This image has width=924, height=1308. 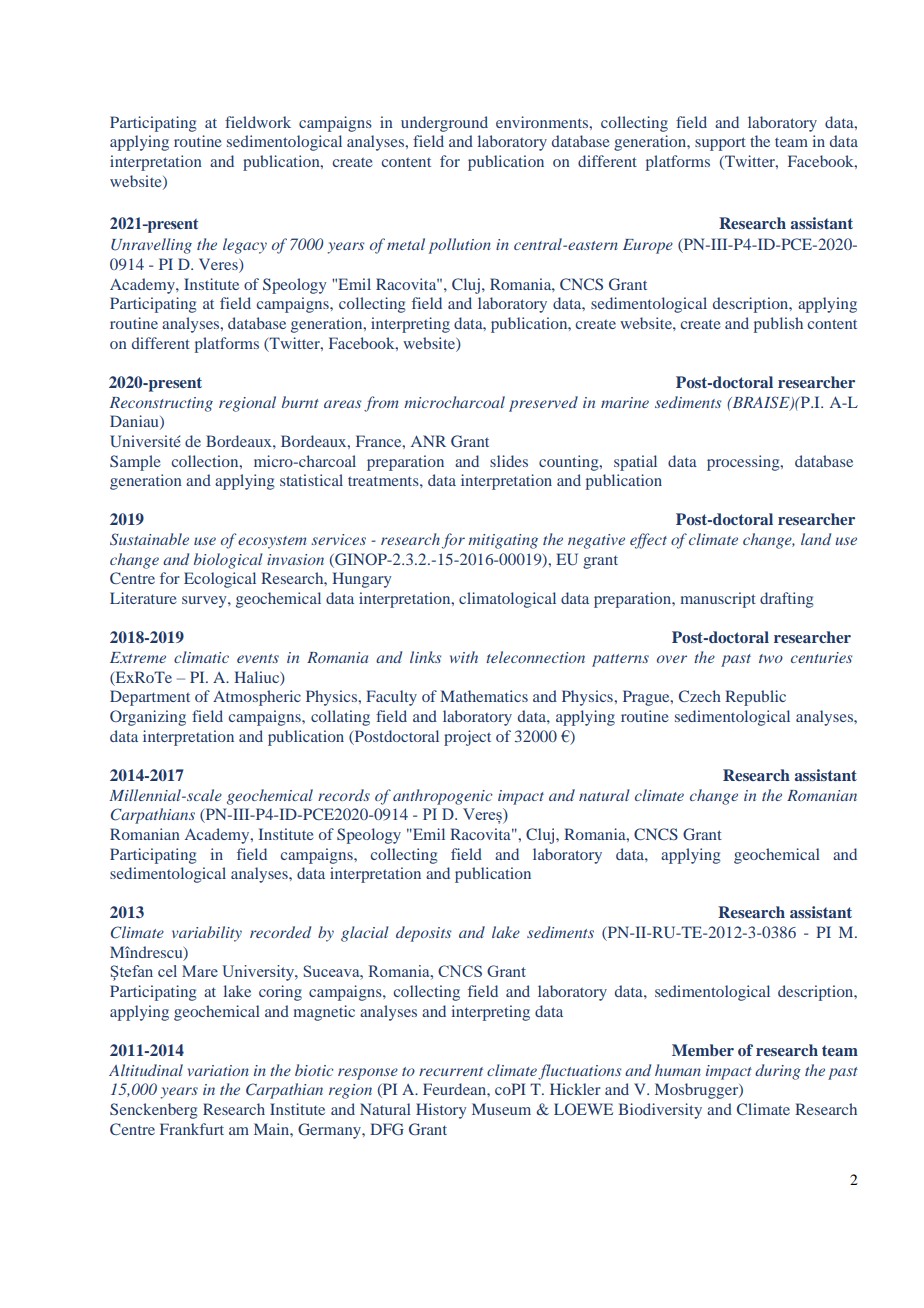 What do you see at coordinates (444, 124) in the image?
I see `underground` at bounding box center [444, 124].
